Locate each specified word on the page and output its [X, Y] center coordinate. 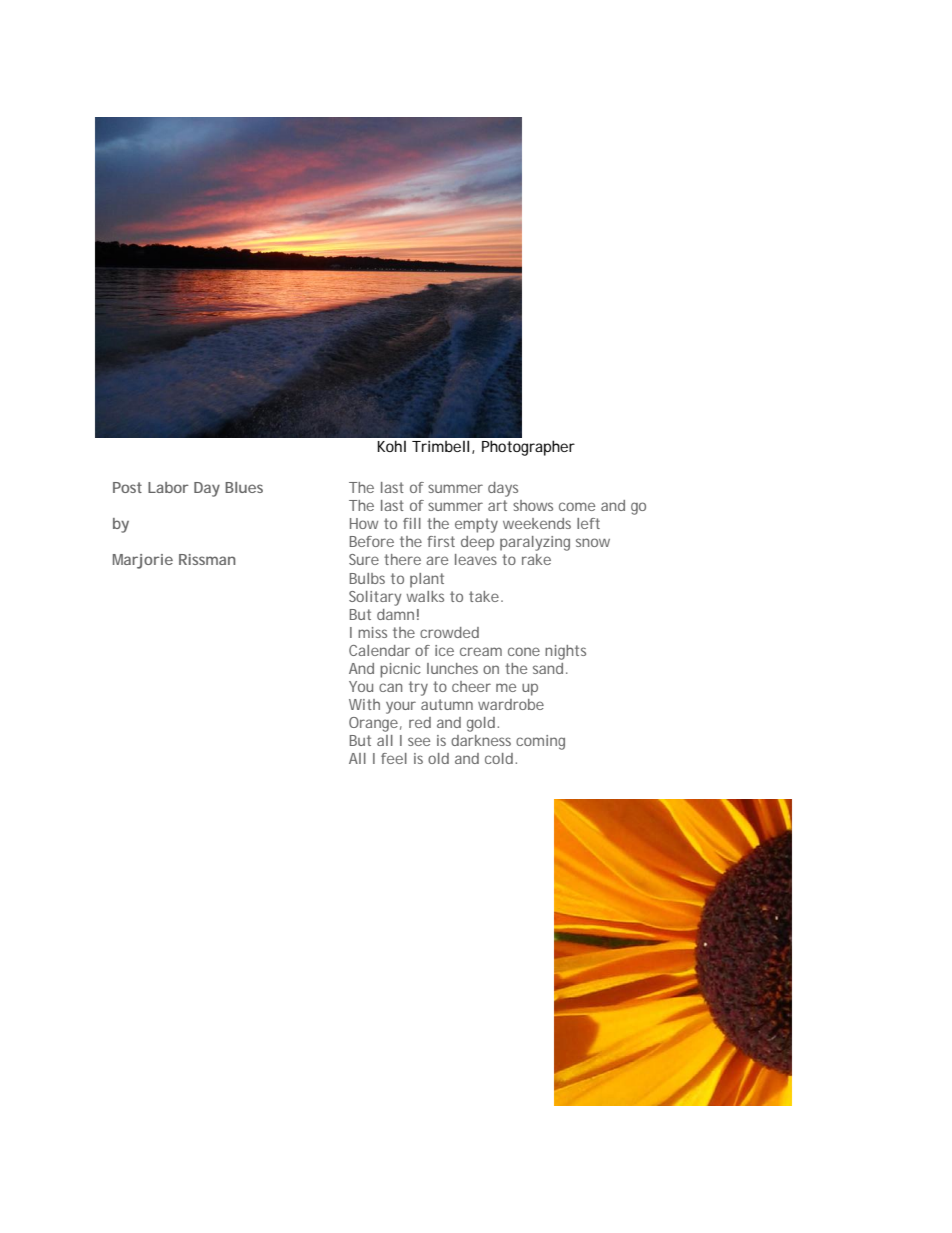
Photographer [528, 448]
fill [412, 523]
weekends [537, 523]
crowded [449, 632]
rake [536, 559]
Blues [244, 487]
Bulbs [367, 578]
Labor [168, 487]
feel [394, 758]
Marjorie [143, 561]
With [364, 704]
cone [524, 651]
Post [127, 487]
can [390, 687]
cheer [471, 686]
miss [372, 632]
